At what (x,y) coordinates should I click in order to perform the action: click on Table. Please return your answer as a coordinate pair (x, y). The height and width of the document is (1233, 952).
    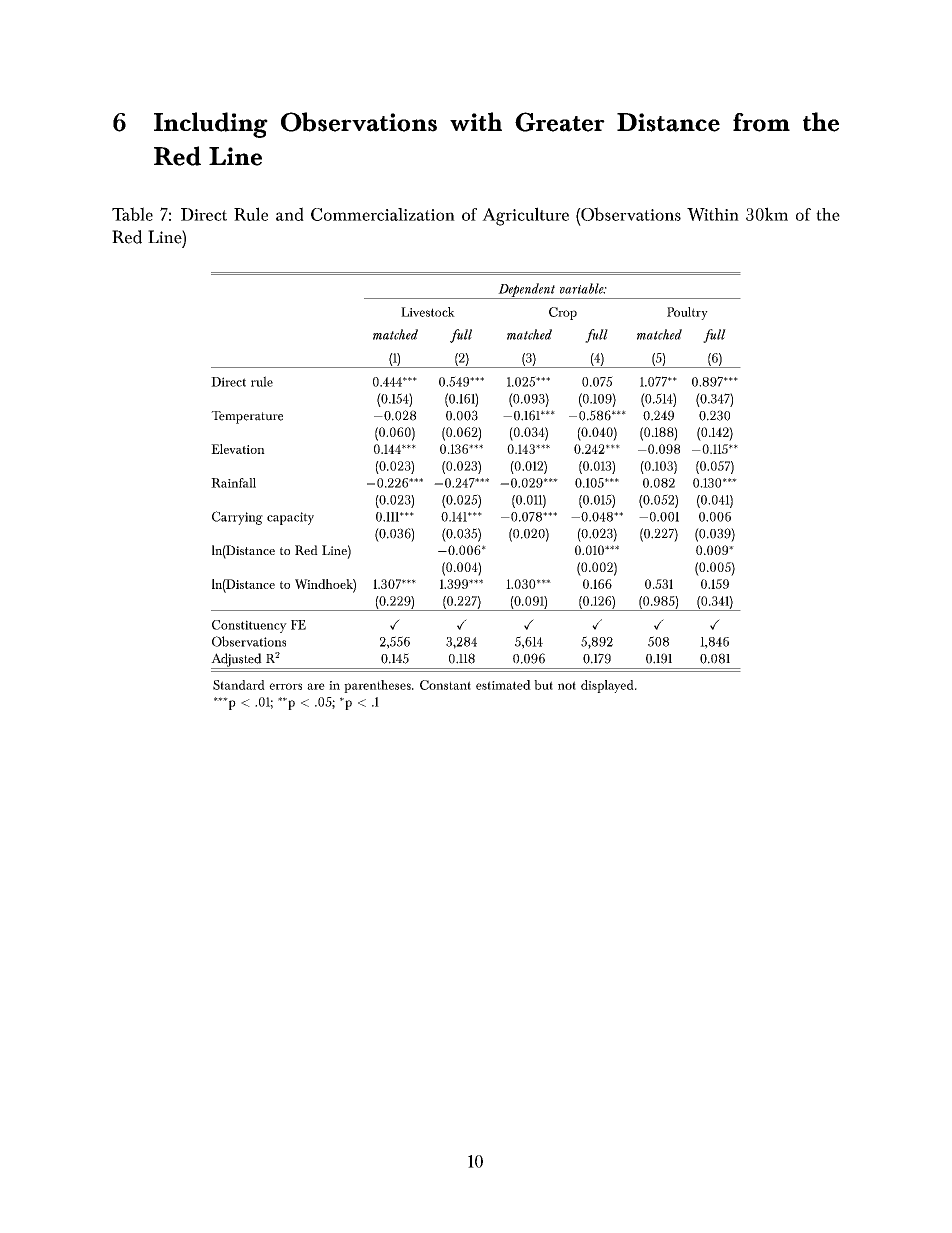
    Looking at the image, I should click on (132, 214).
